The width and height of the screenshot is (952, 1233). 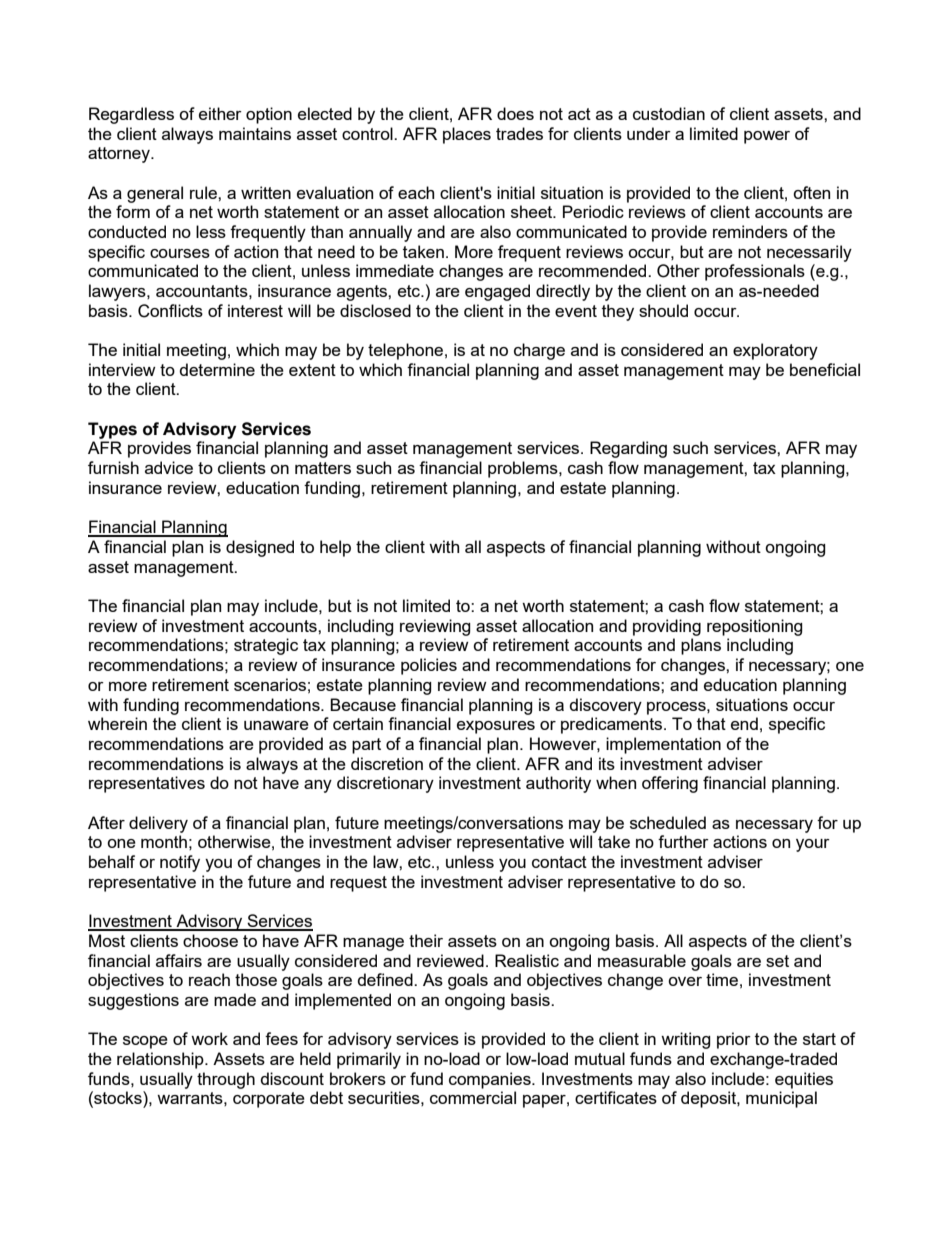 What do you see at coordinates (775, 351) in the screenshot?
I see `exploratory` at bounding box center [775, 351].
